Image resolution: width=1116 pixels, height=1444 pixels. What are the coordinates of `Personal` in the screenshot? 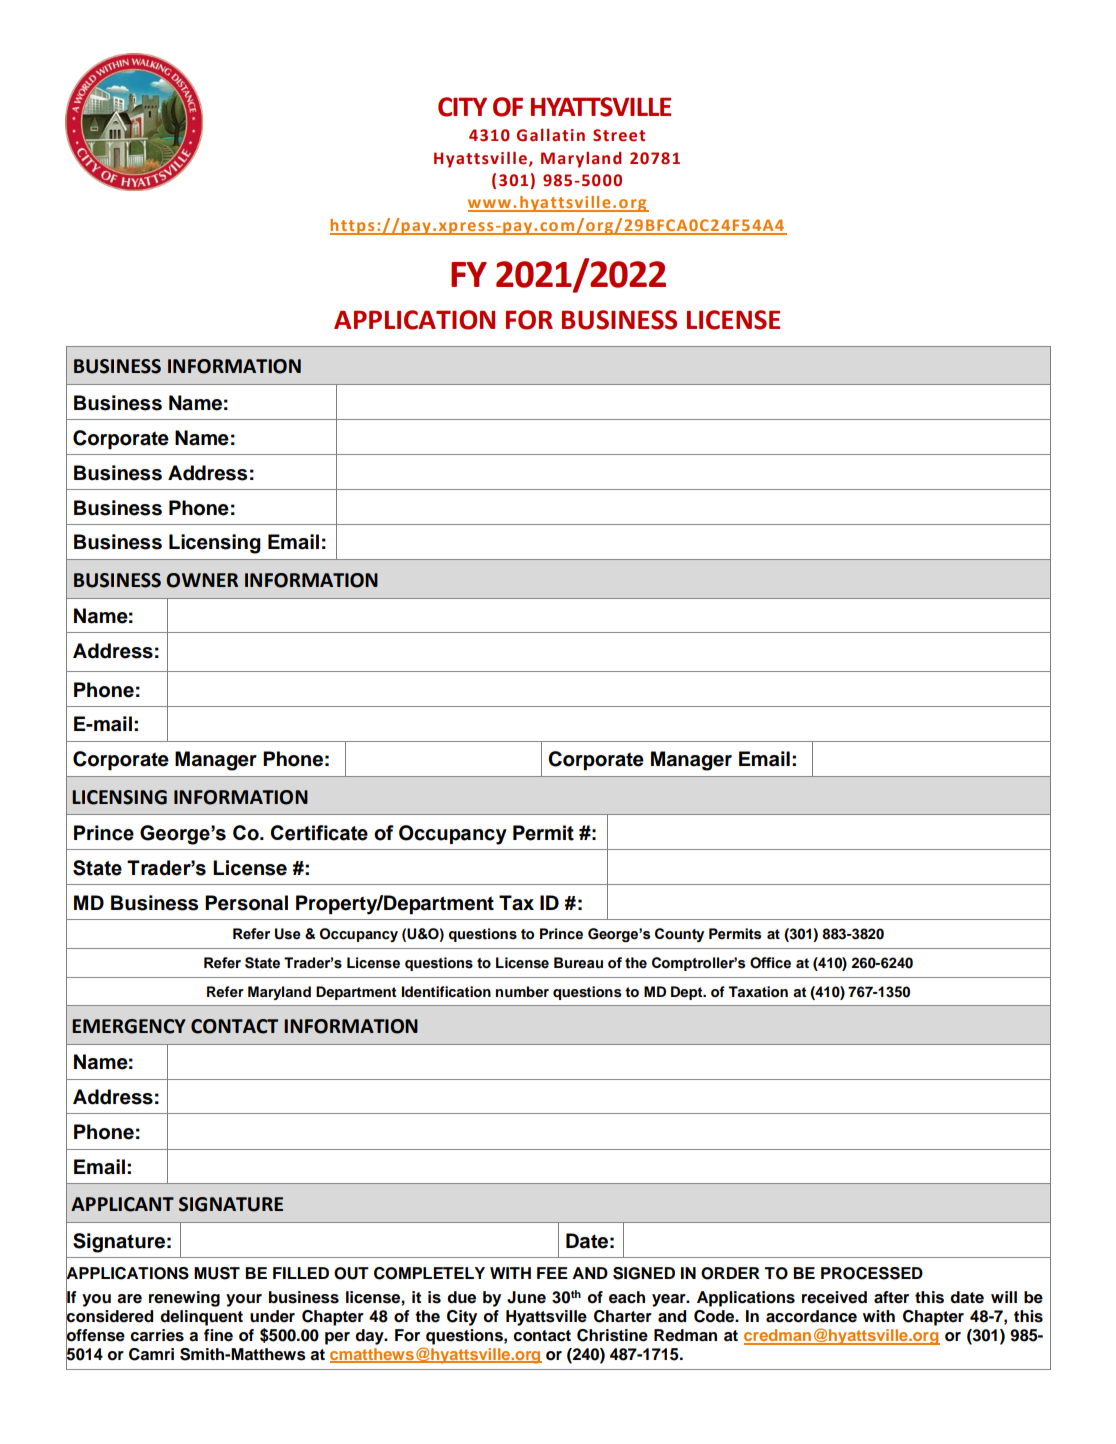 It's located at (246, 903).
